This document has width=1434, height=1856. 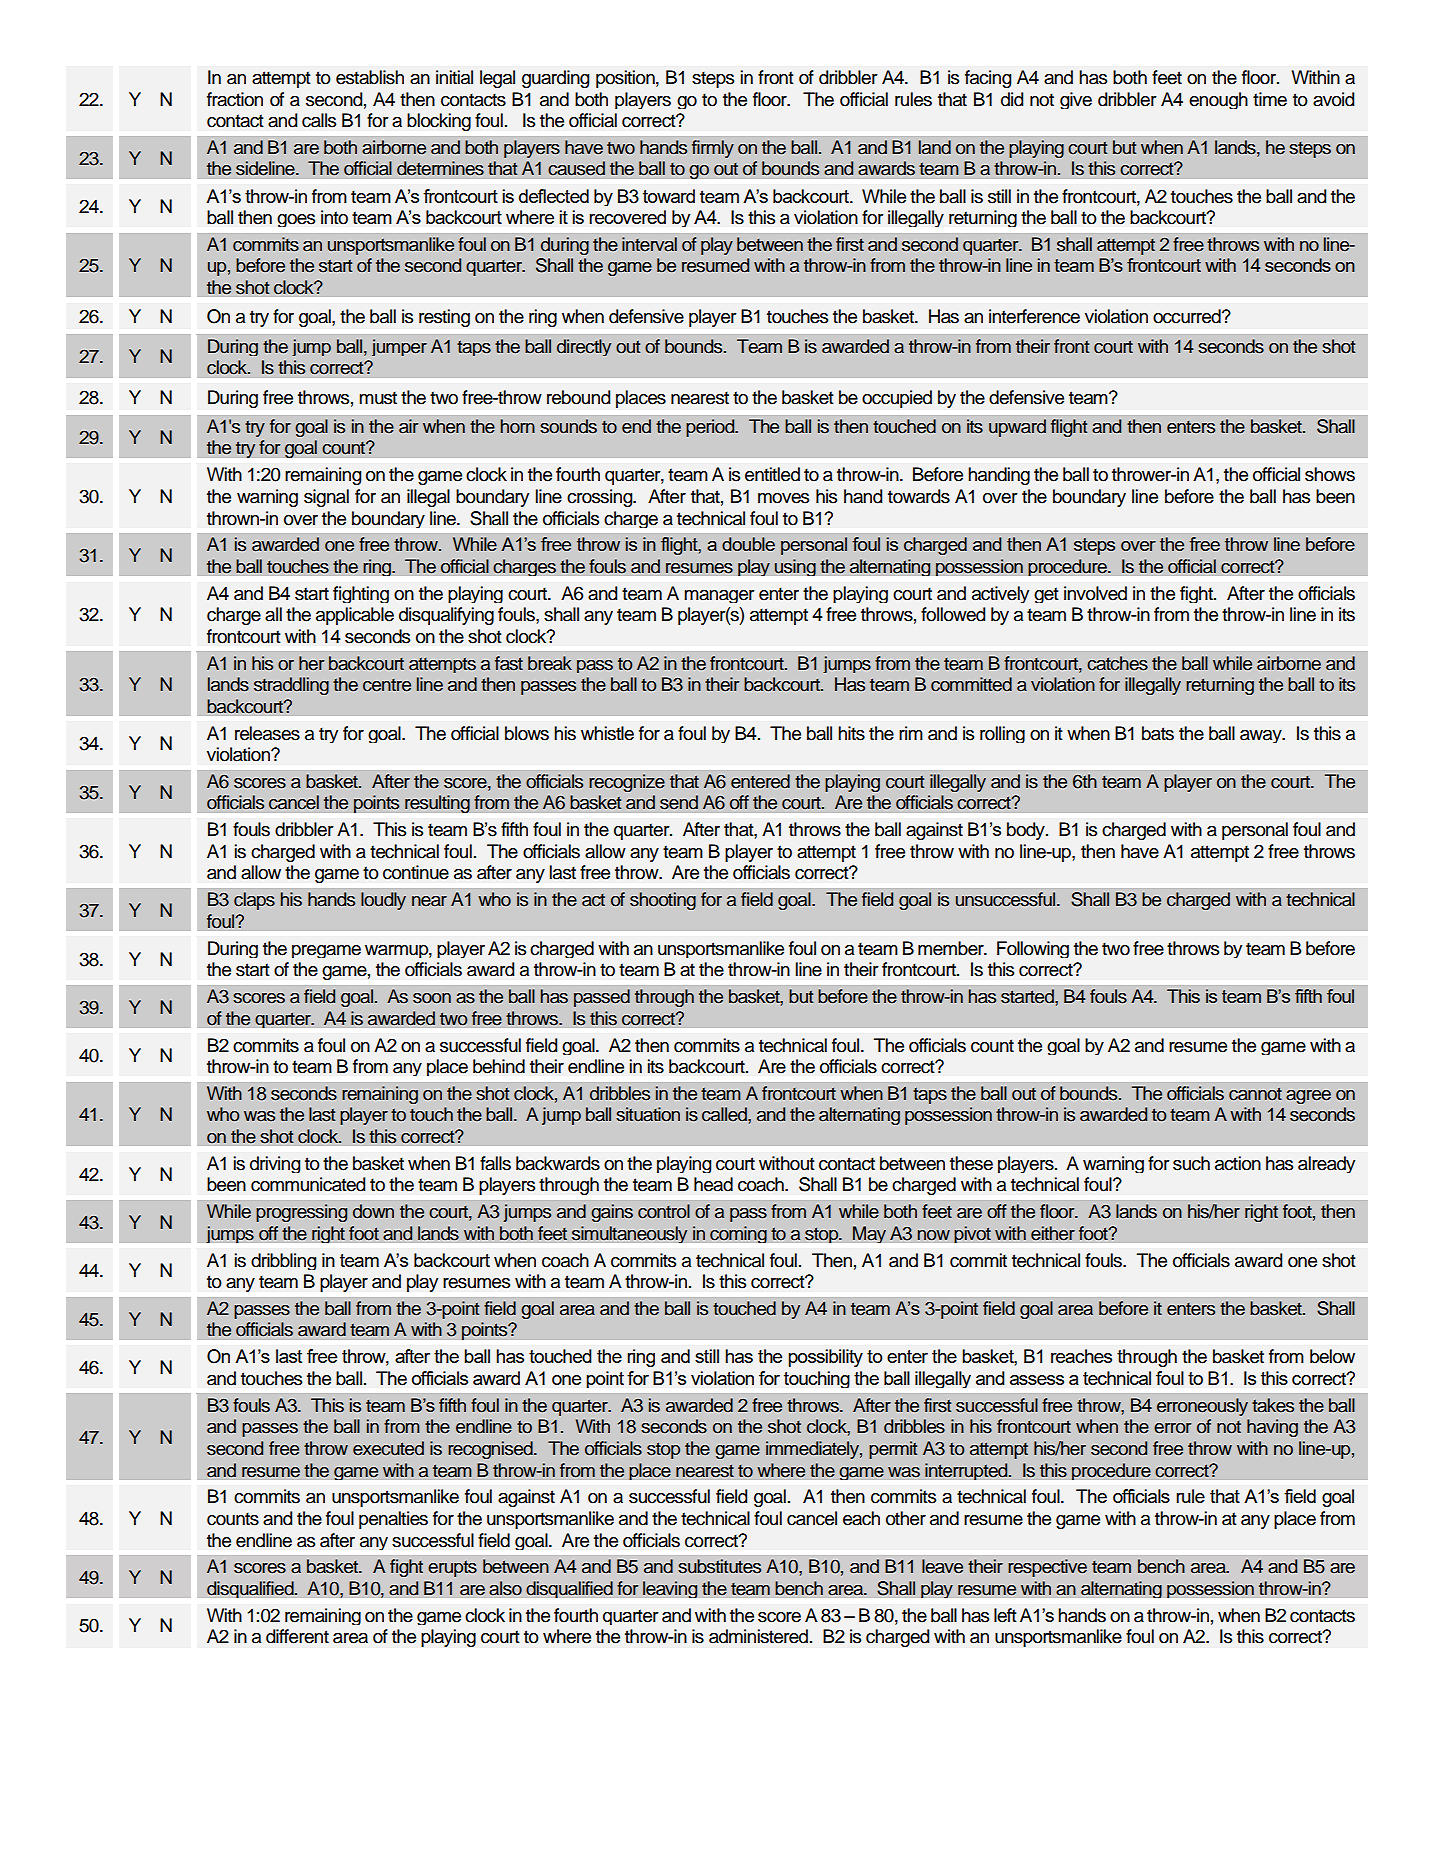 I want to click on administered, so click(x=760, y=1636).
